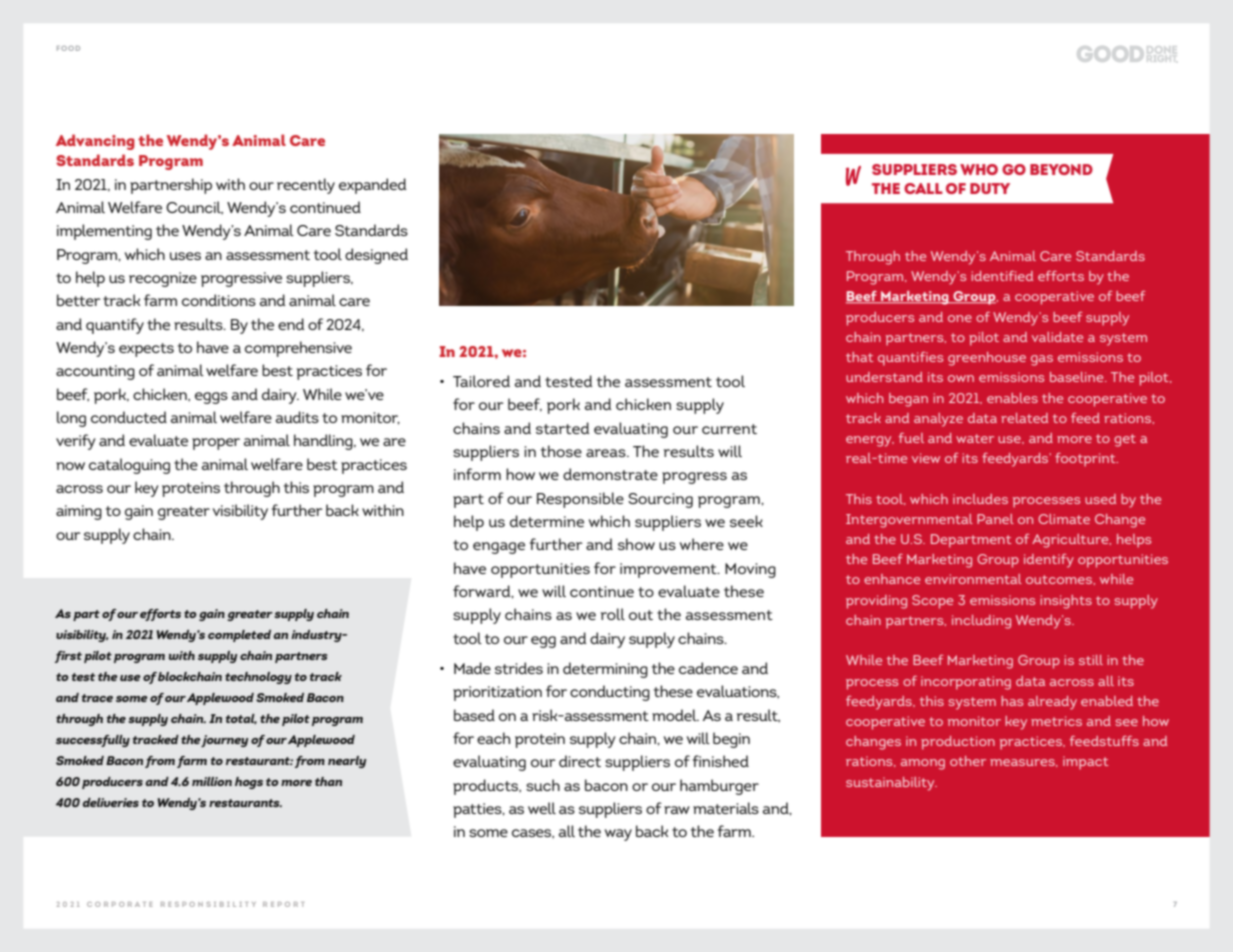  I want to click on expanded, so click(372, 186).
